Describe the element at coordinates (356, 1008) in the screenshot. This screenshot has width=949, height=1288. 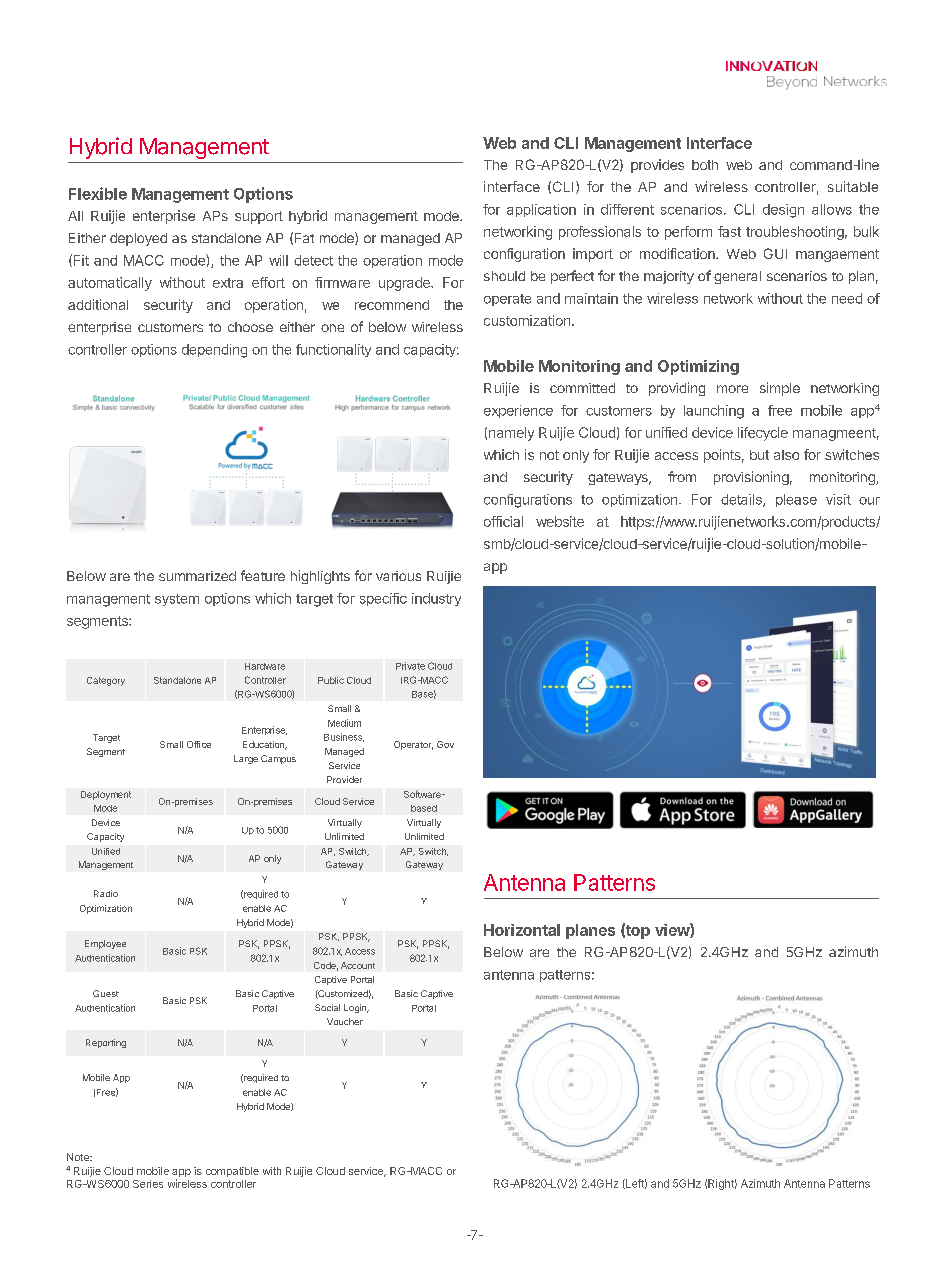
I see `Login` at that location.
